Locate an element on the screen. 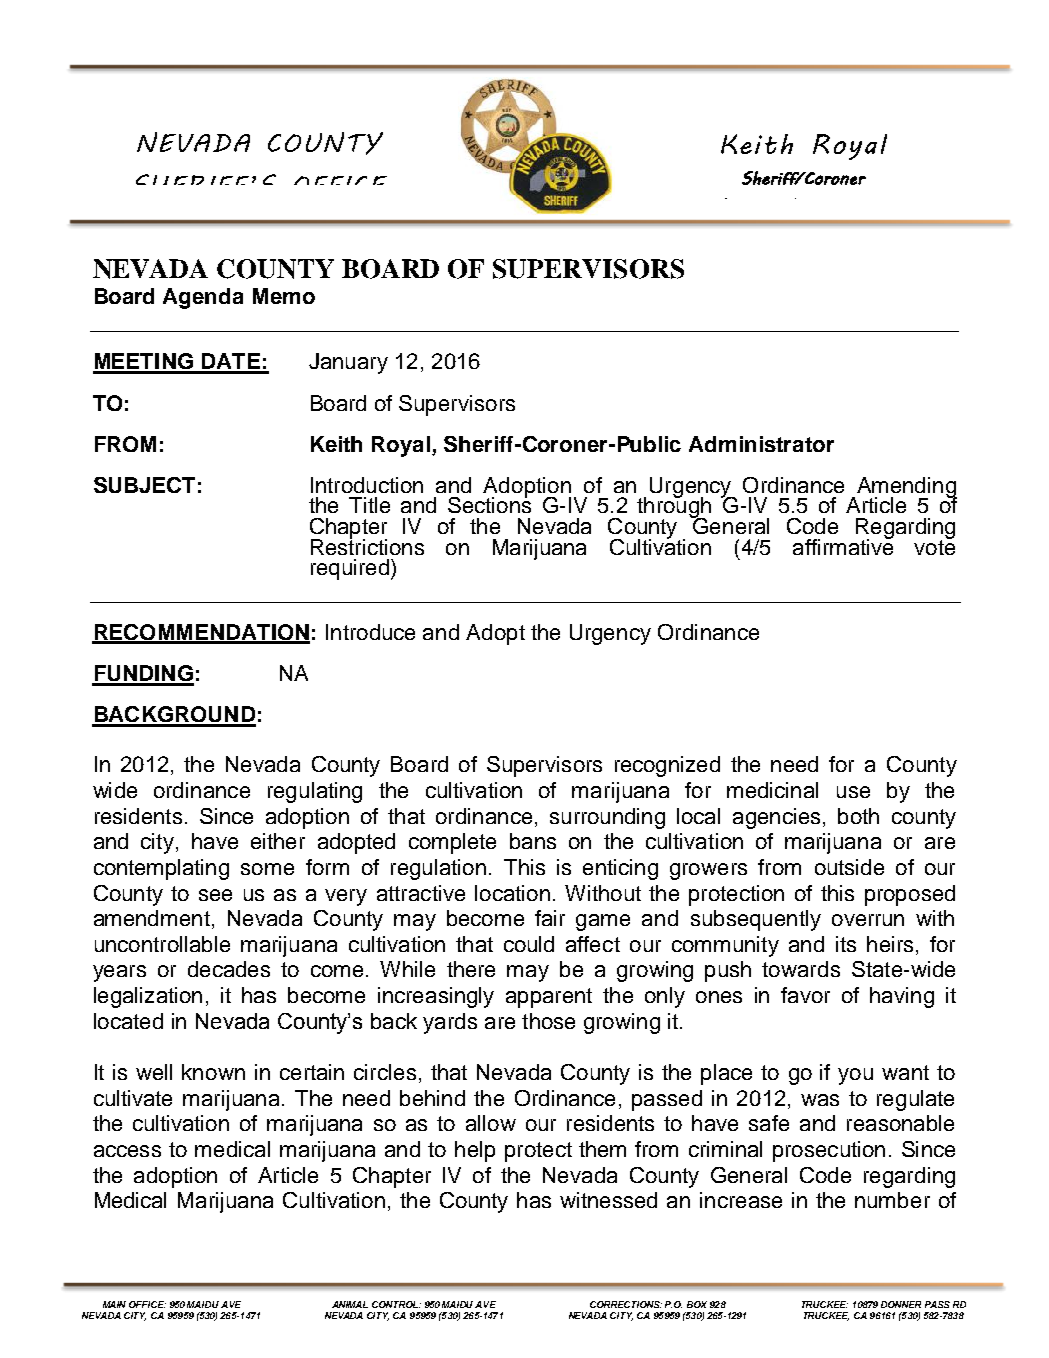 The height and width of the screenshot is (1358, 1049). Amending is located at coordinates (907, 488).
